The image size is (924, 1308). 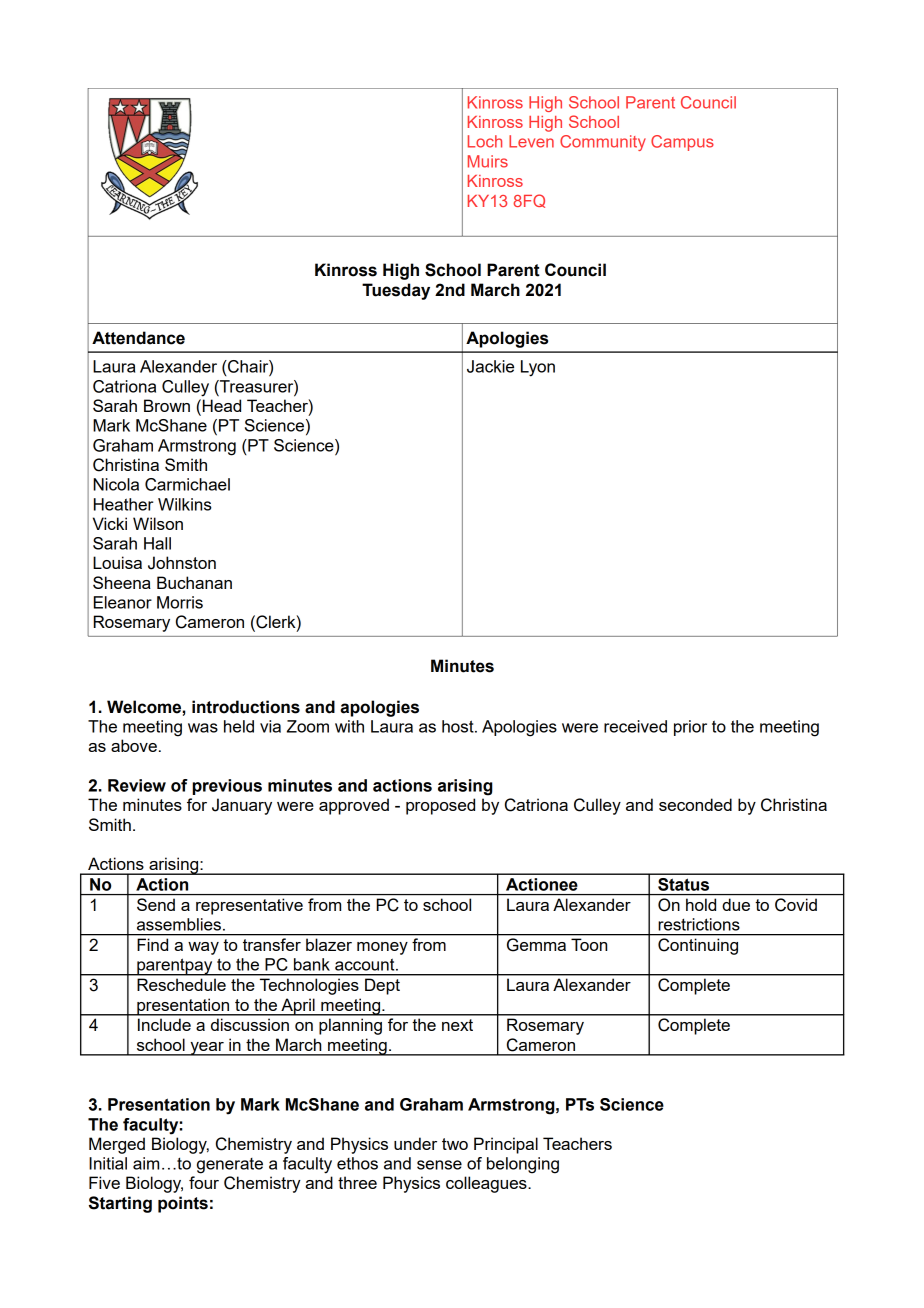 What do you see at coordinates (682, 143) in the document?
I see `Campus` at bounding box center [682, 143].
